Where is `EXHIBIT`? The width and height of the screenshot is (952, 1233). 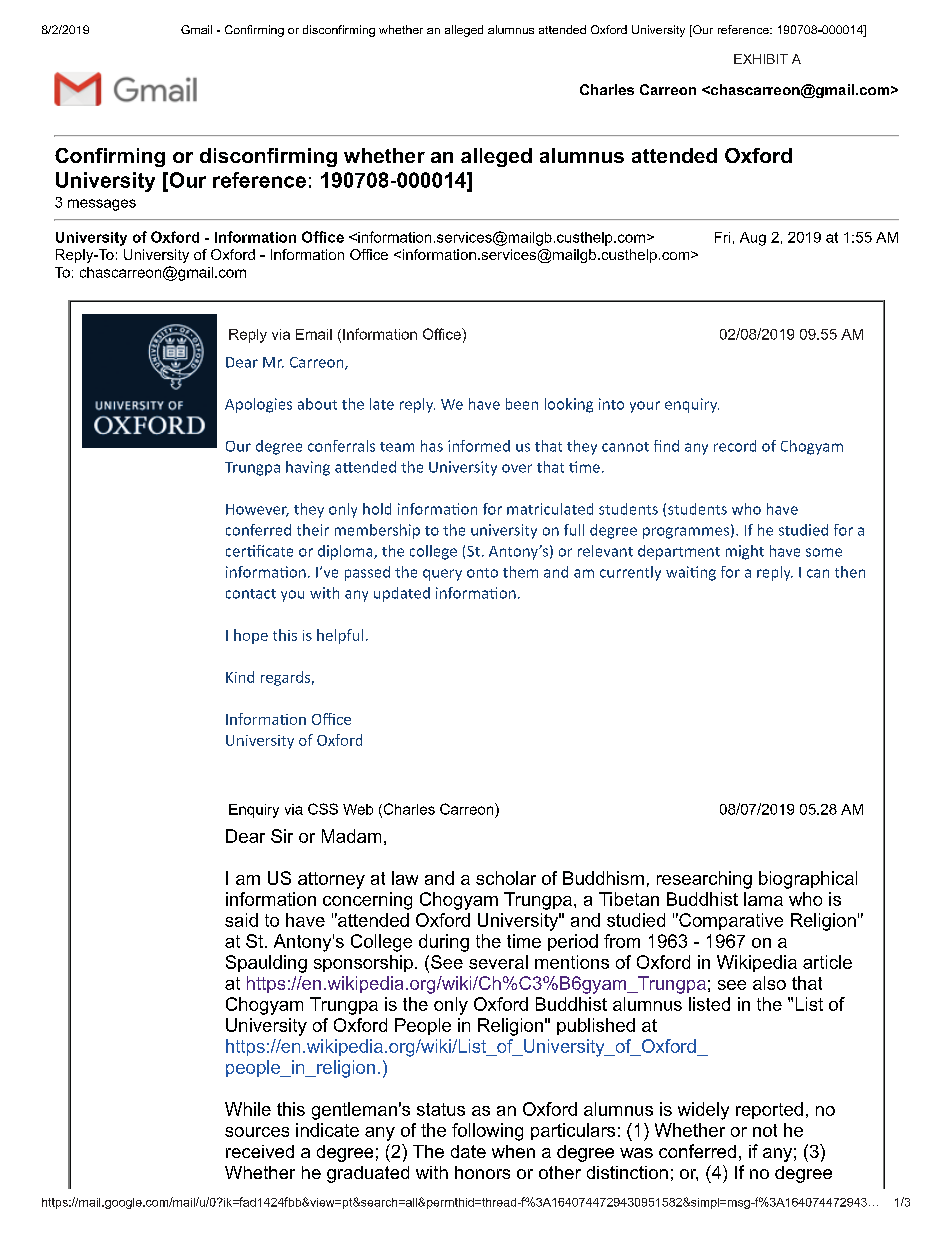 EXHIBIT is located at coordinates (761, 59).
